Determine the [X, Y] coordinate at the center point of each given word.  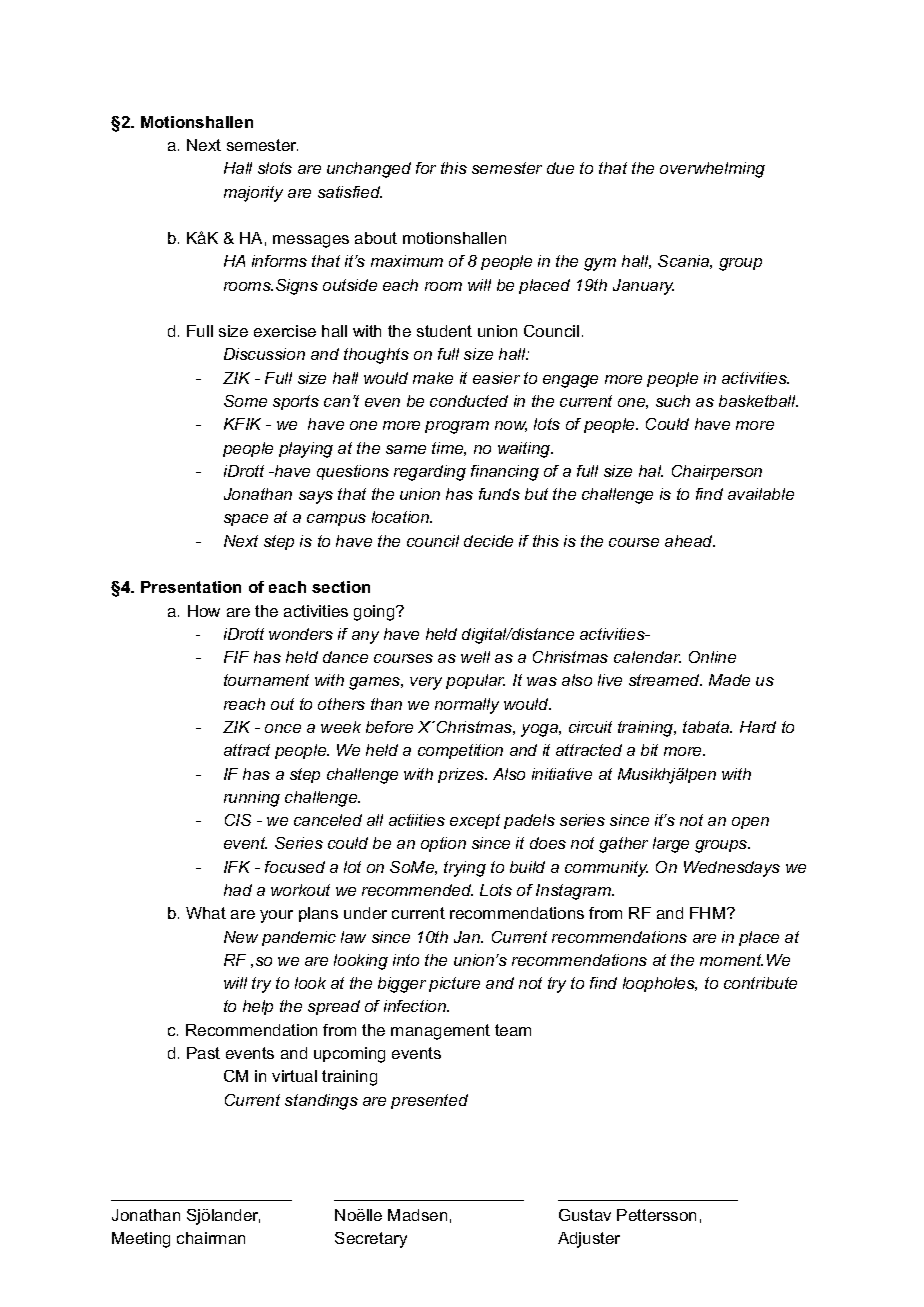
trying [465, 869]
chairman [211, 1238]
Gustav [585, 1215]
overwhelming [712, 170]
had [238, 890]
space [246, 520]
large [671, 845]
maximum [407, 261]
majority [253, 194]
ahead [690, 541]
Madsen [417, 1215]
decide [488, 541]
